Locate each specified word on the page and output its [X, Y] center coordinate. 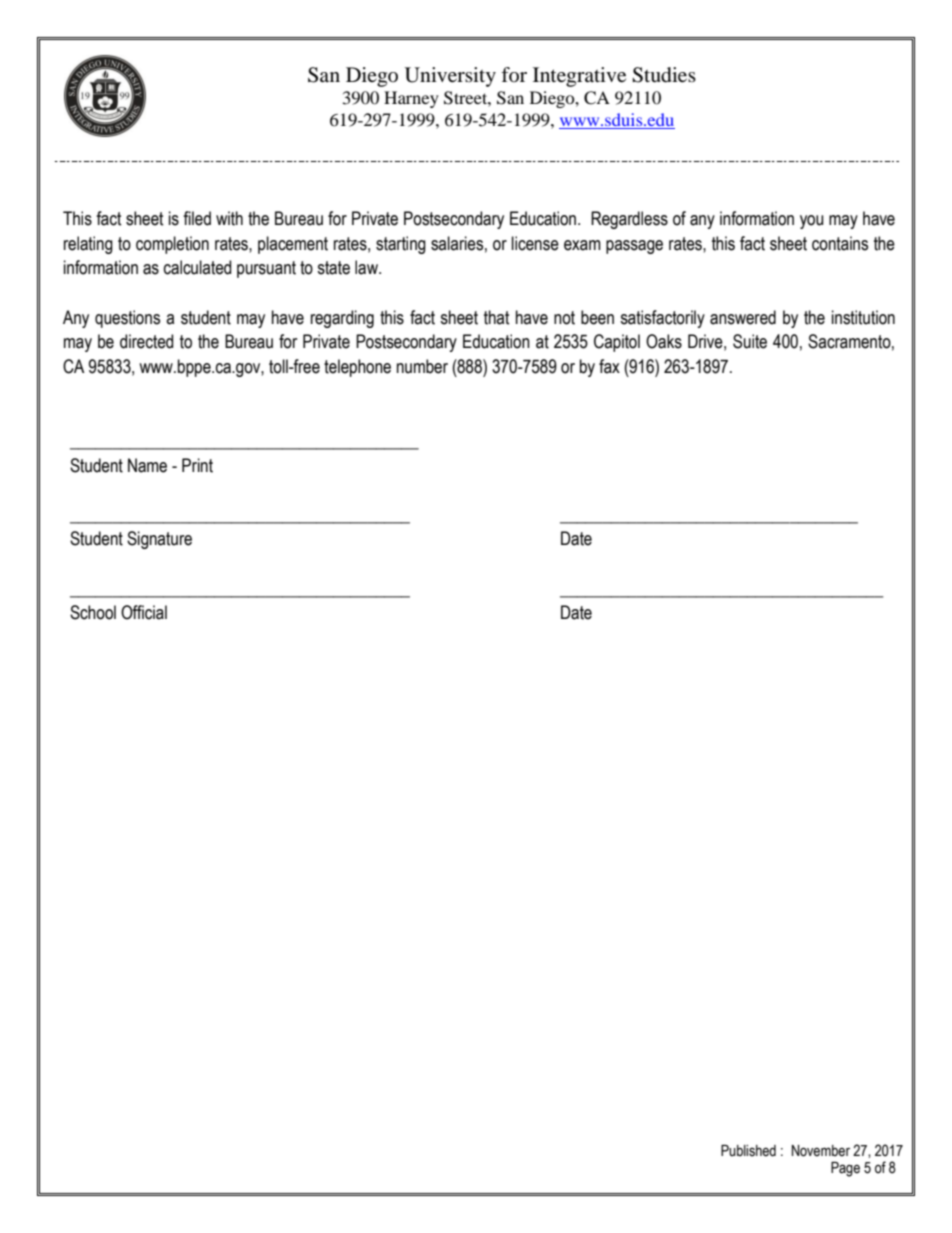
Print [197, 465]
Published [748, 1151]
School [93, 612]
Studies [664, 75]
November [821, 1151]
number [422, 366]
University [450, 77]
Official [144, 612]
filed [197, 218]
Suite [750, 341]
